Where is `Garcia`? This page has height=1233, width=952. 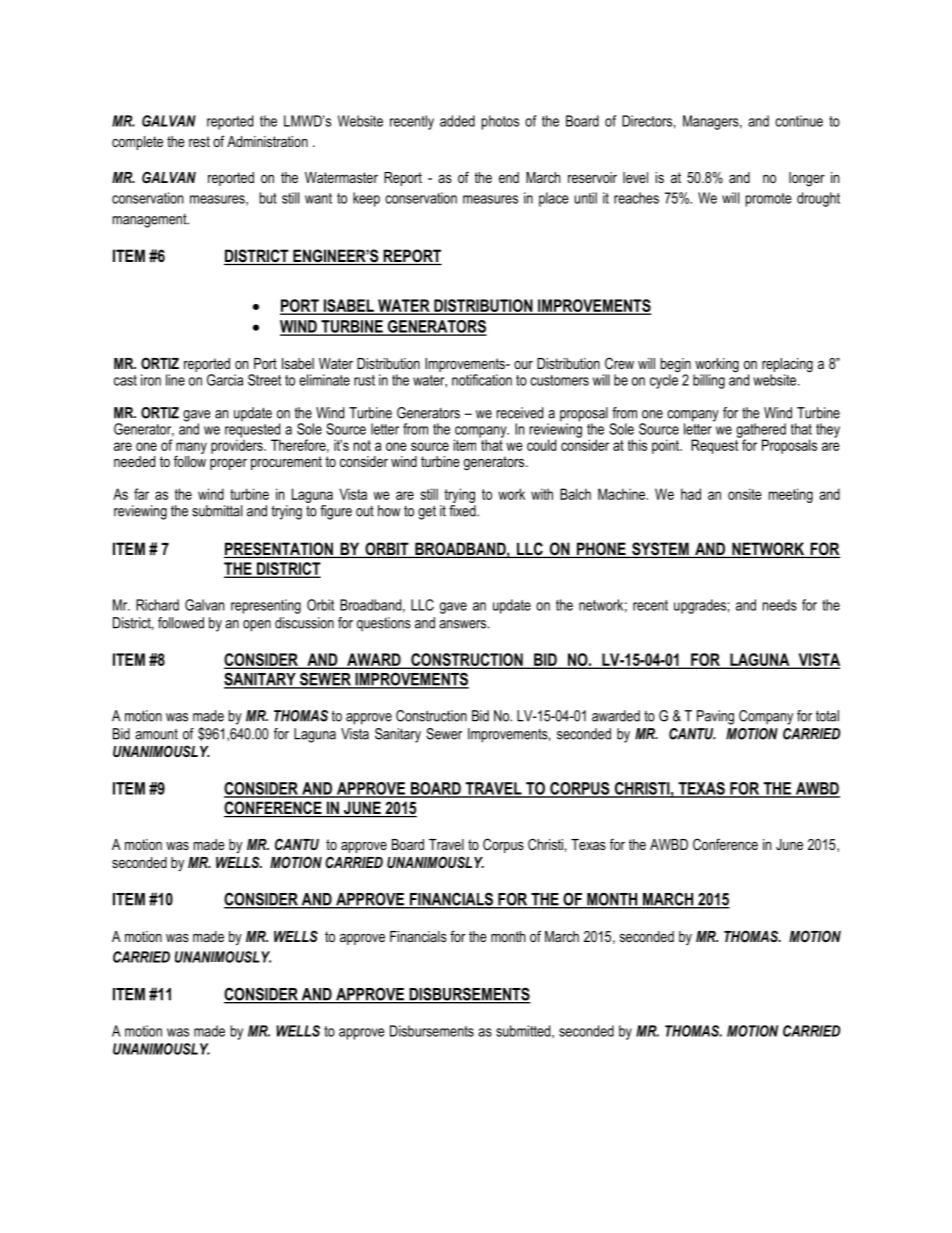 Garcia is located at coordinates (225, 380).
